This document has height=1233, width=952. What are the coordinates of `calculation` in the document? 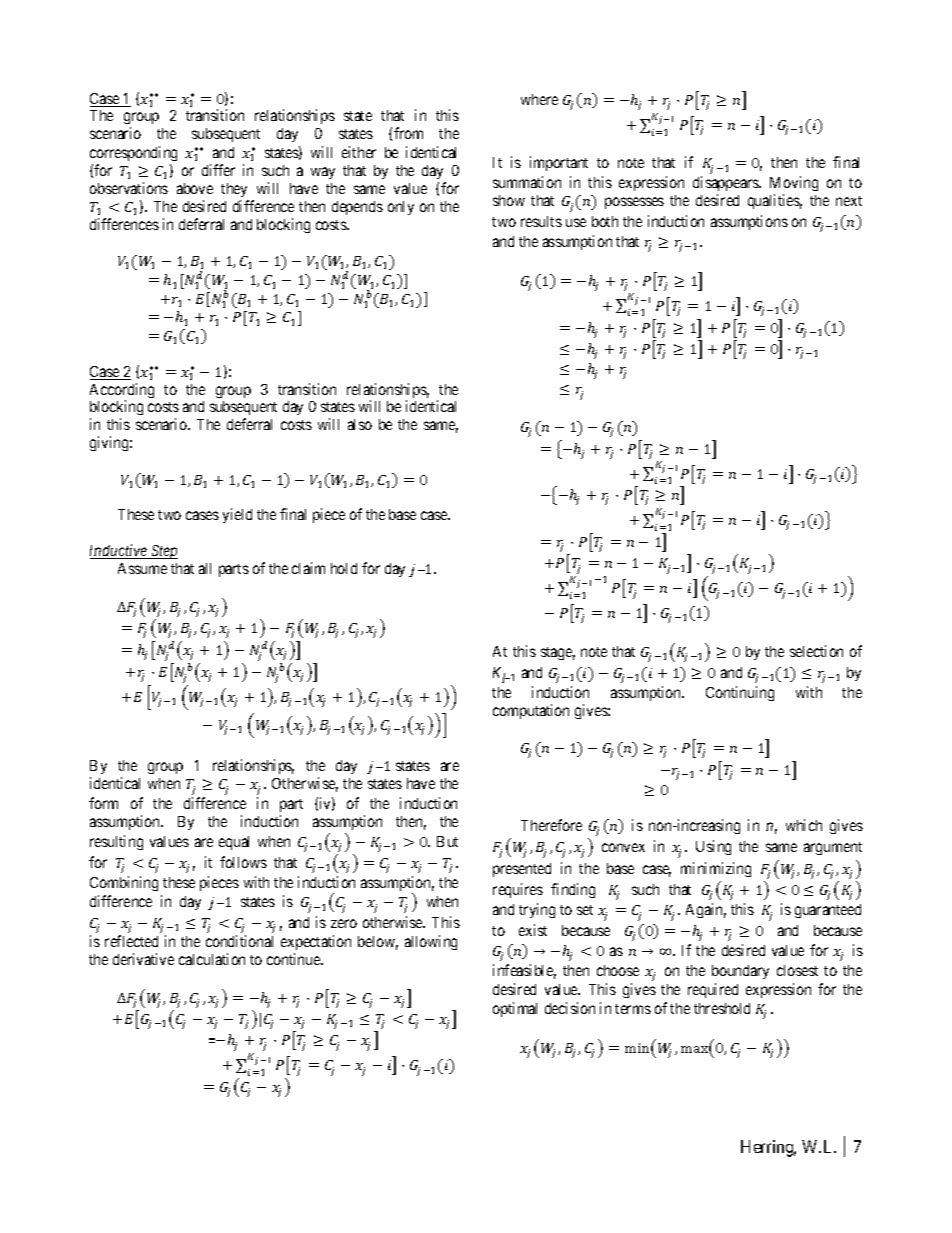 It's located at (212, 959).
